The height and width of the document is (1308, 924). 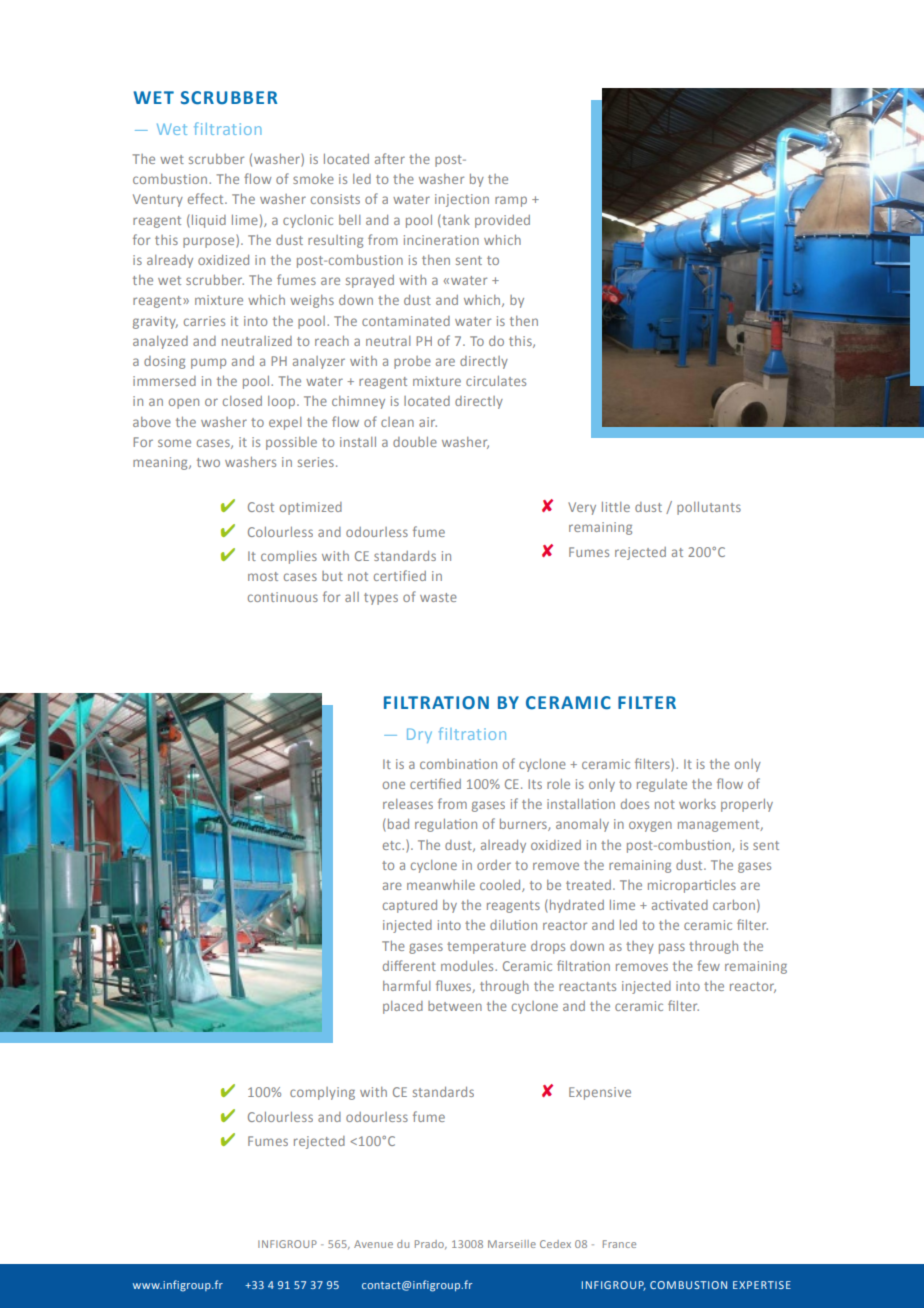 I want to click on Marseille, so click(x=512, y=1244).
